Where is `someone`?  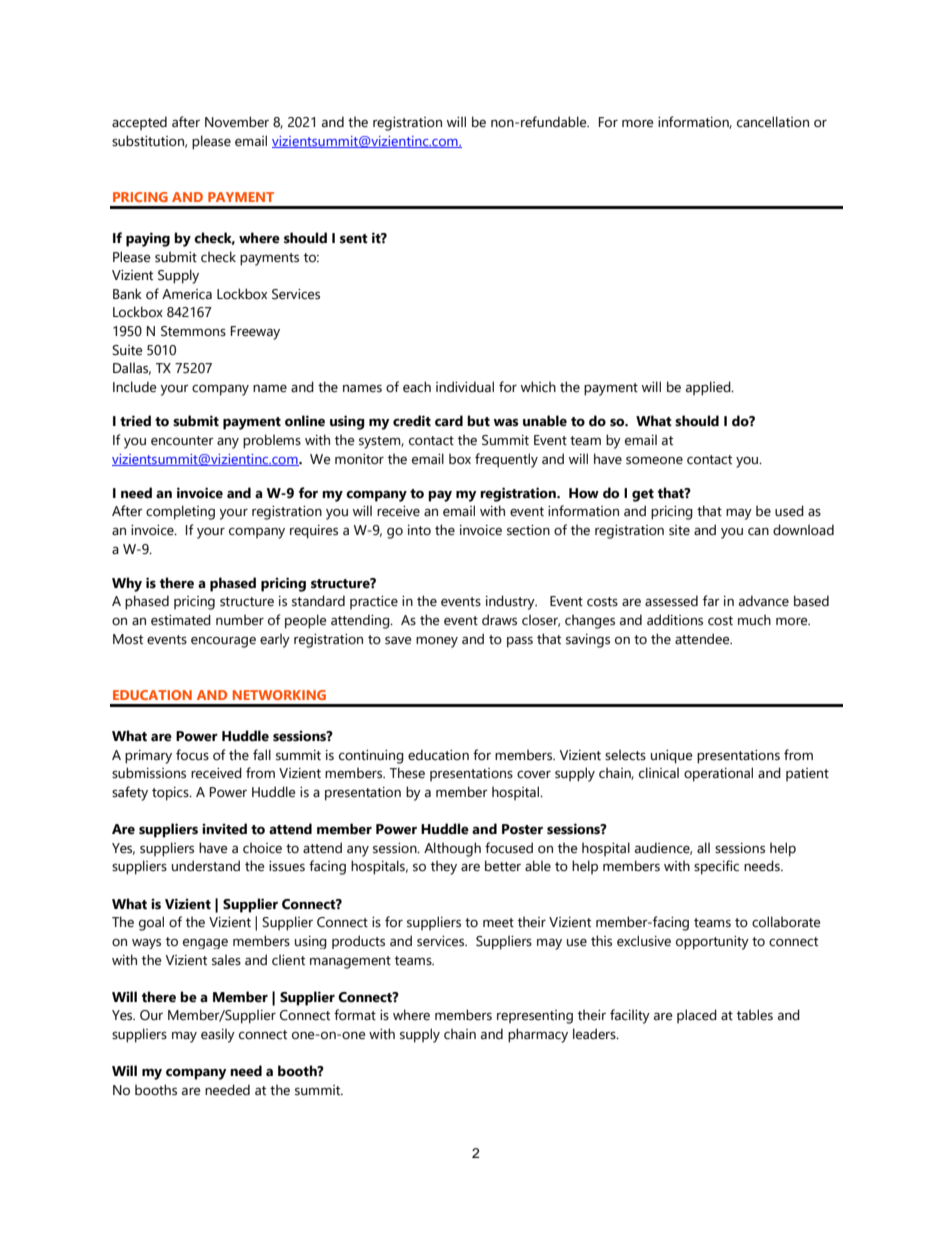 someone is located at coordinates (654, 460).
